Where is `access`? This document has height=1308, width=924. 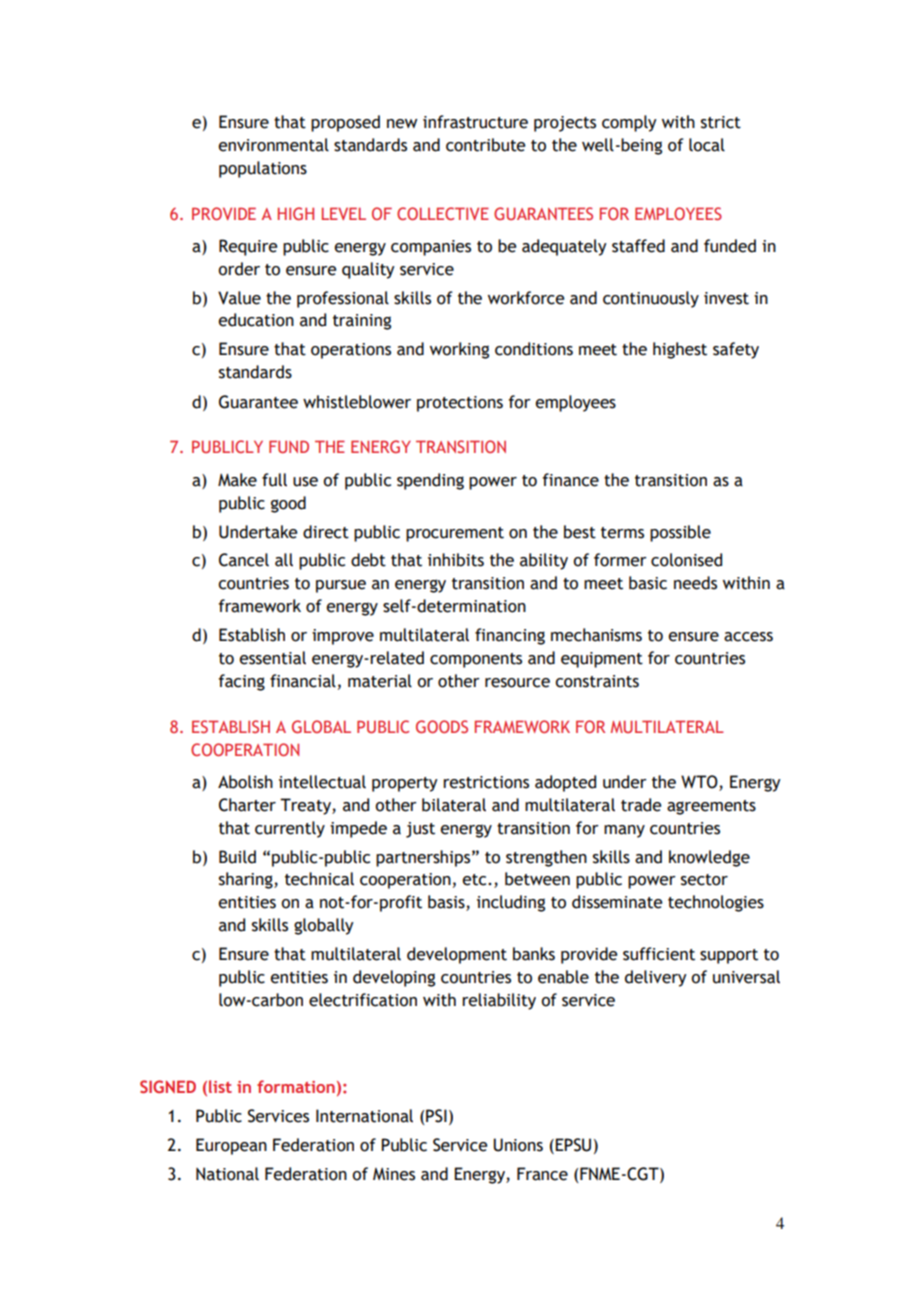
access is located at coordinates (748, 637).
